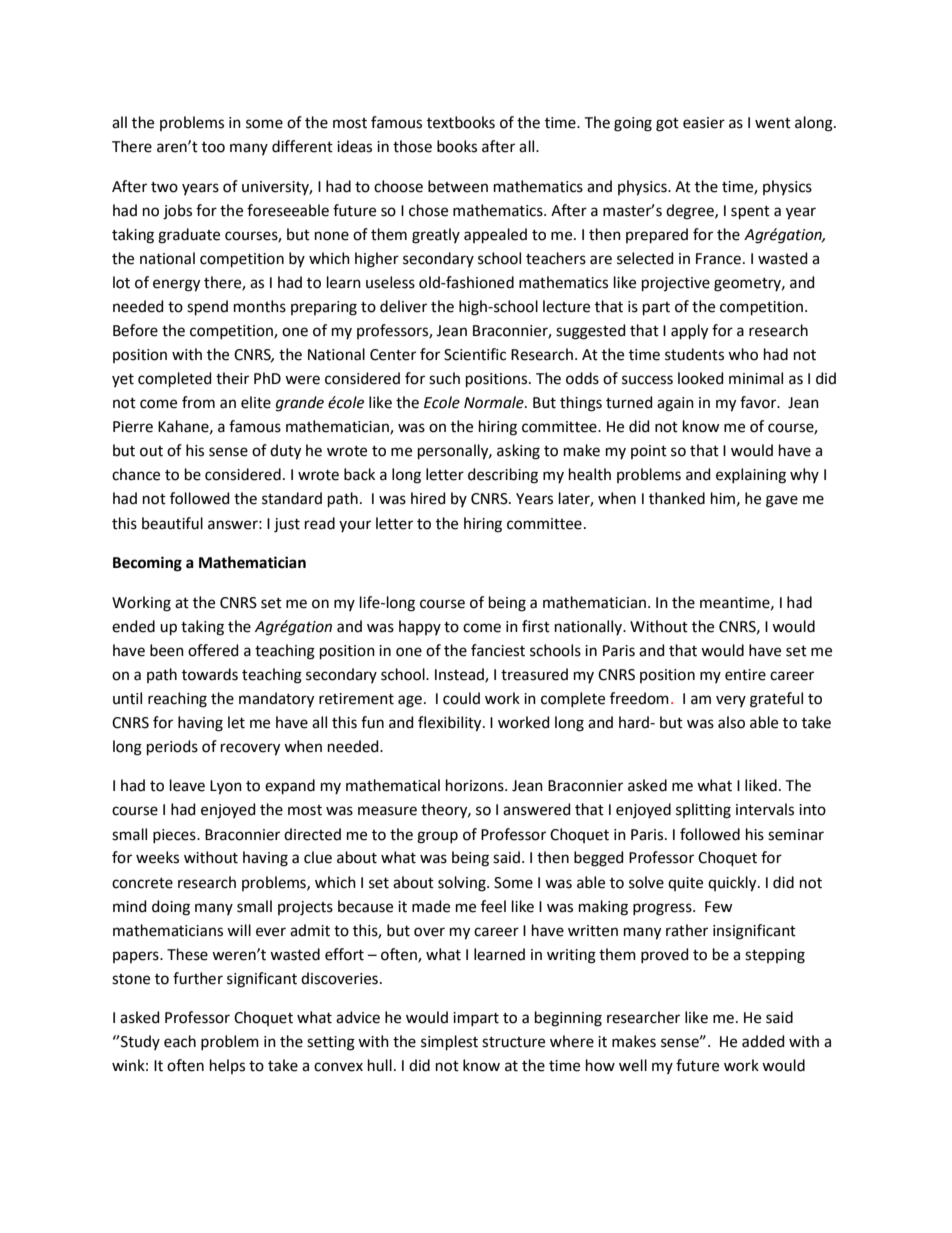  Describe the element at coordinates (449, 1042) in the image. I see `simplest` at that location.
